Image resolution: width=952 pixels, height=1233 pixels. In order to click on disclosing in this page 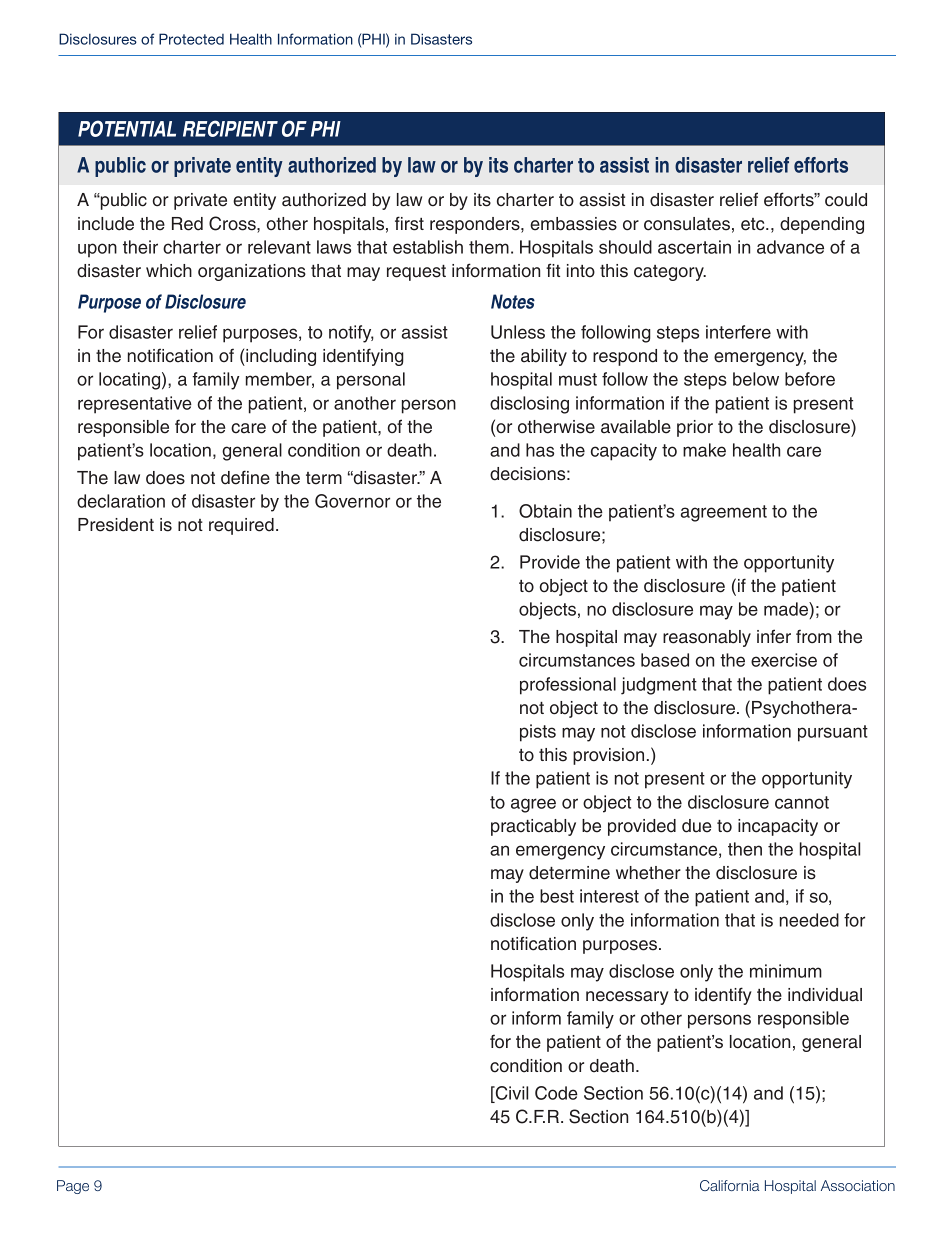, I will do `click(529, 405)`.
